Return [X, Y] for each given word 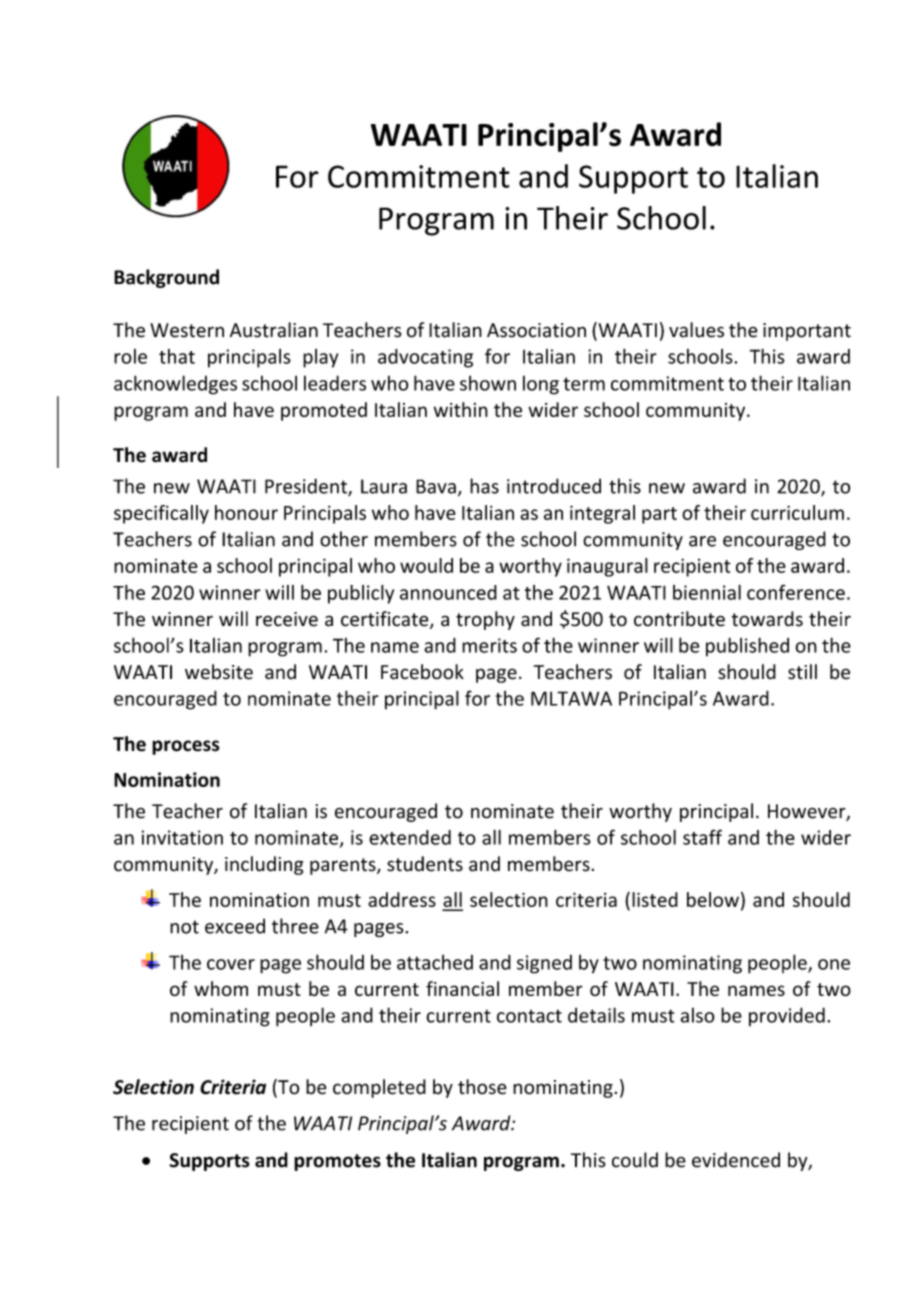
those [482, 1087]
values [696, 330]
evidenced [736, 1160]
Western [187, 330]
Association [536, 330]
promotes [337, 1162]
